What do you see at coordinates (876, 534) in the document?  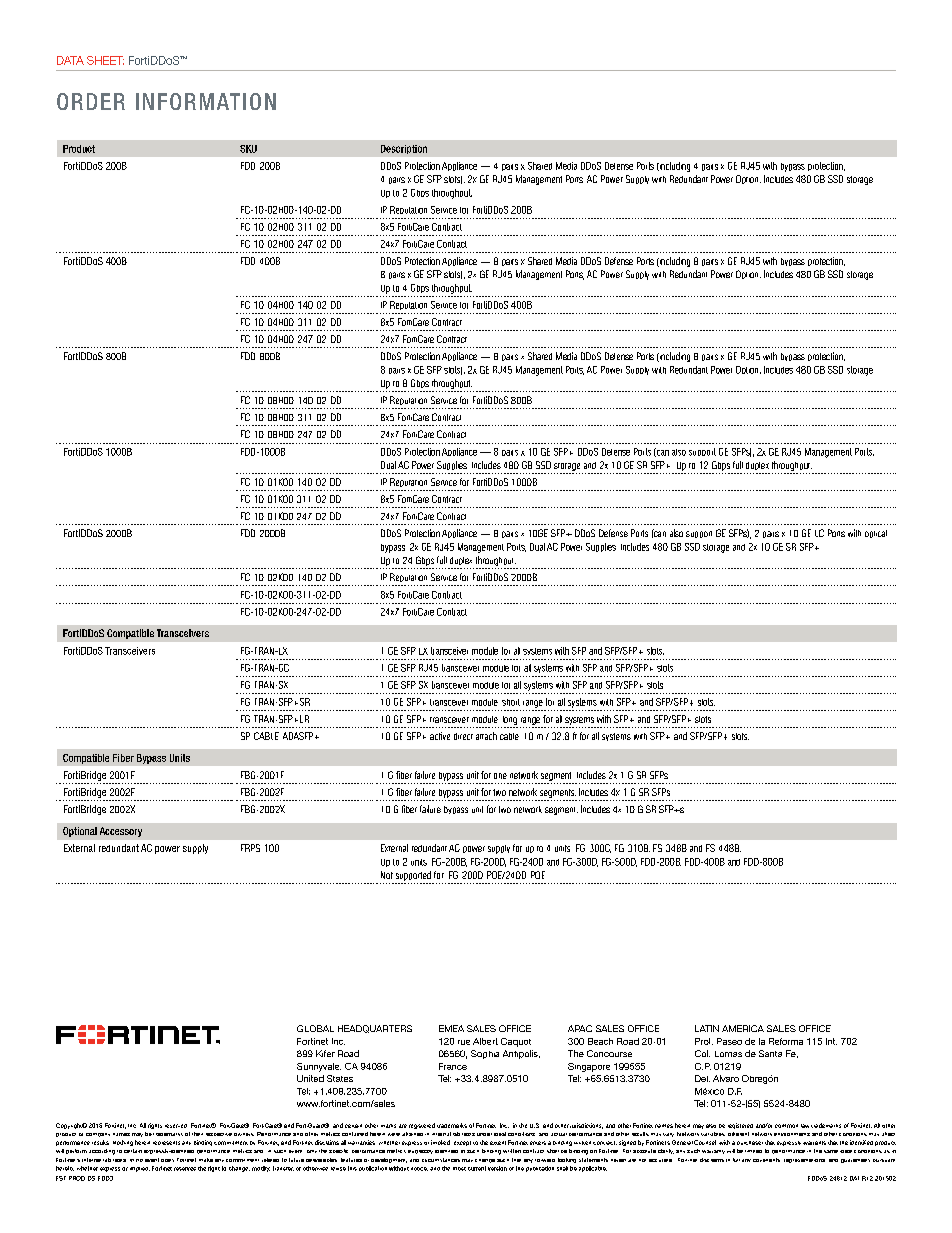 I see `optical` at bounding box center [876, 534].
